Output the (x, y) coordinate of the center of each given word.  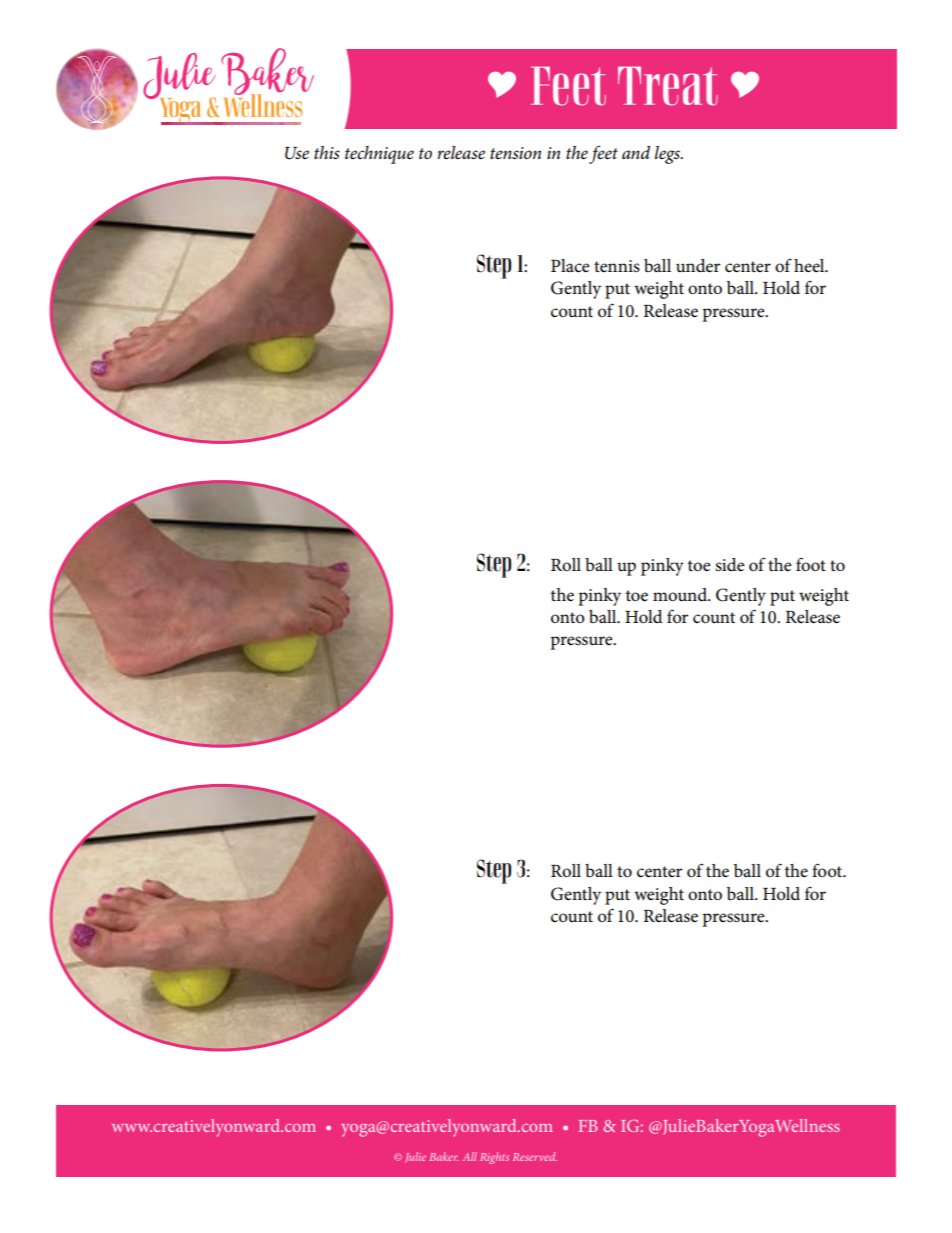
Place (570, 266)
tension (515, 153)
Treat (668, 86)
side (730, 565)
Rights (494, 1158)
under (698, 266)
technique (379, 155)
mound (681, 595)
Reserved (535, 1156)
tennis (617, 266)
